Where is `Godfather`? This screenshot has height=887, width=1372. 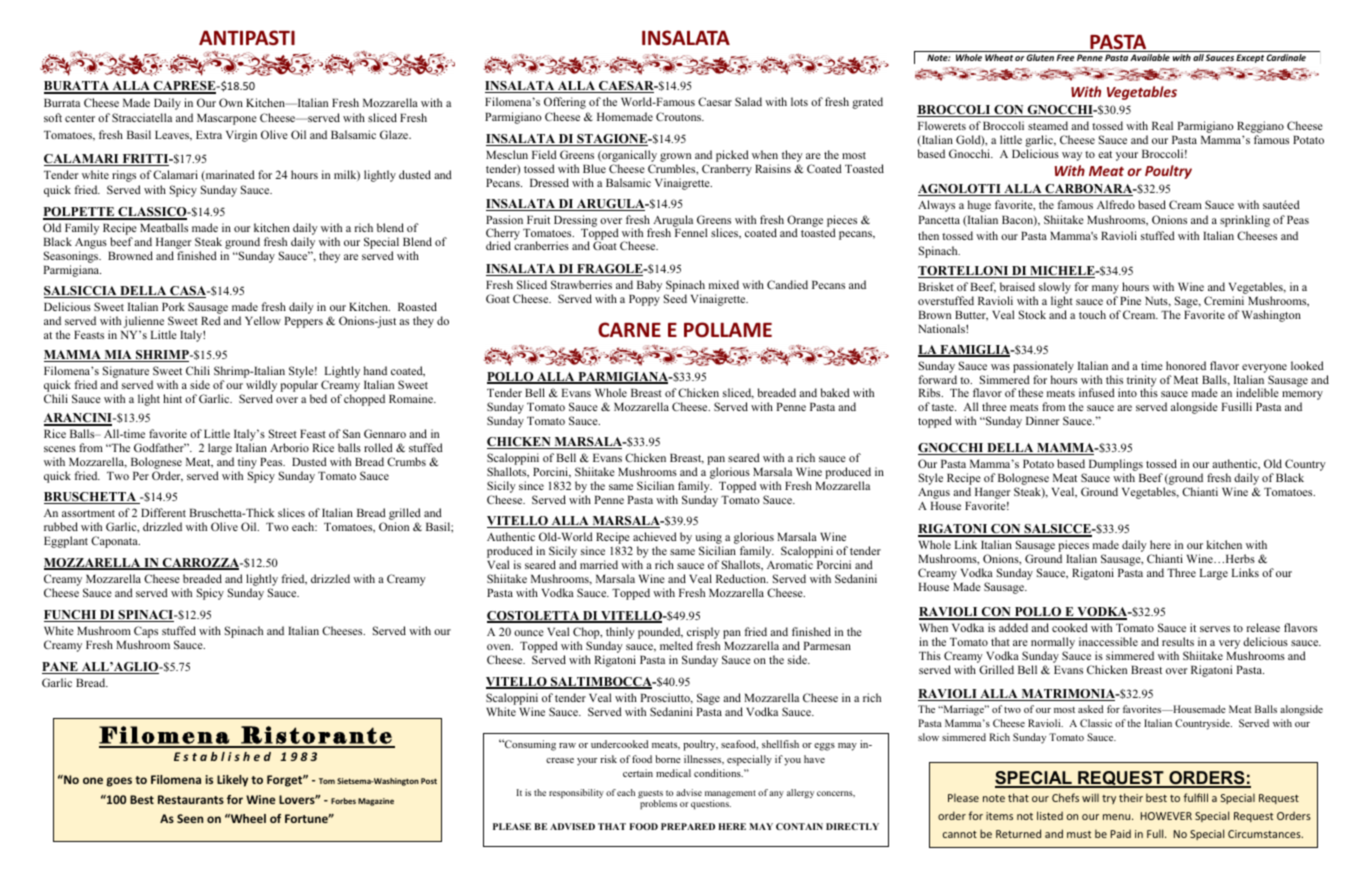 Godfather is located at coordinates (160, 447).
